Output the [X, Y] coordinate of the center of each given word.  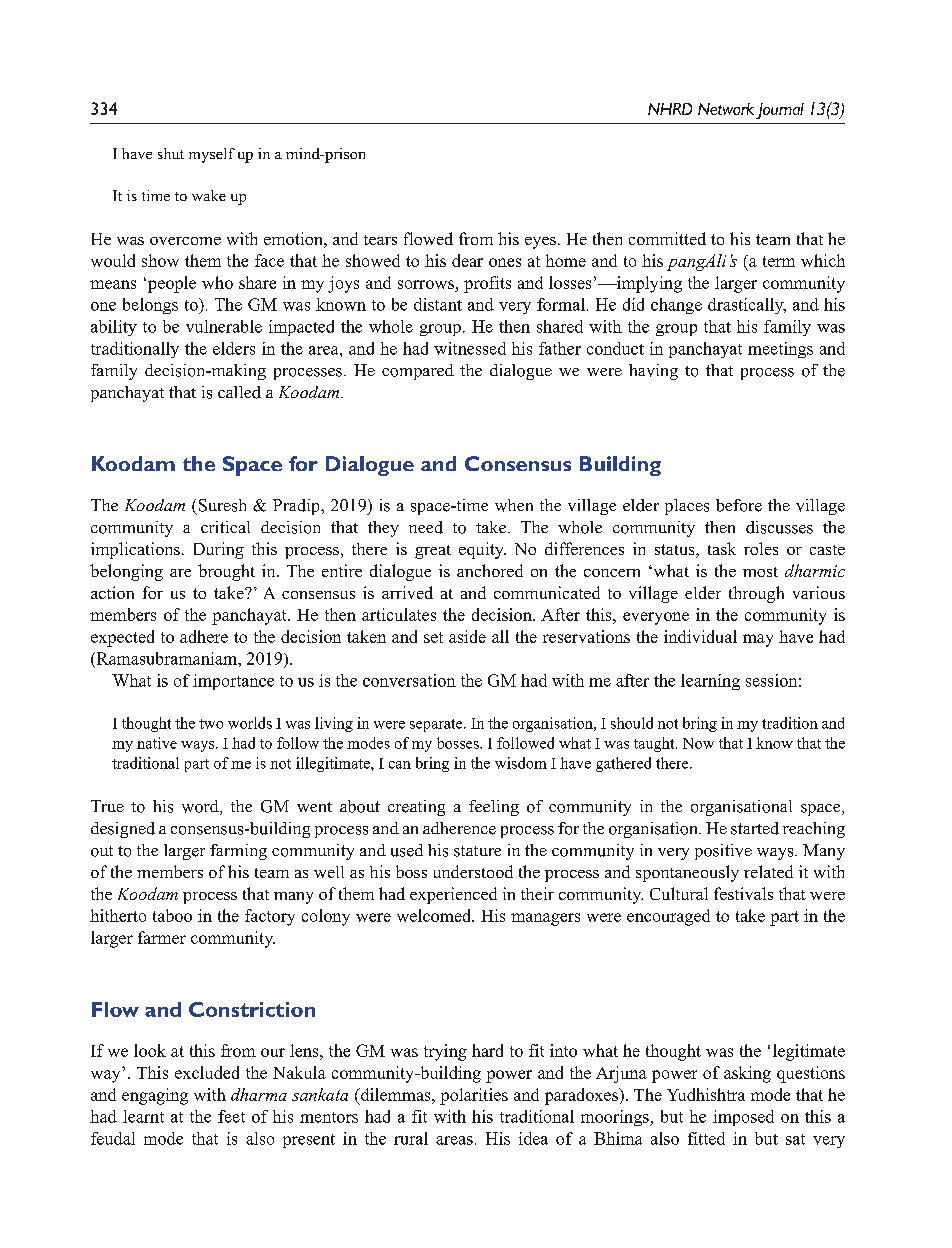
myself [212, 155]
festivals [743, 893]
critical [225, 527]
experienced [453, 895]
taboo [172, 915]
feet [231, 1116]
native [157, 743]
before [739, 505]
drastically [747, 306]
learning [710, 682]
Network [726, 109]
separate [437, 725]
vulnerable [224, 326]
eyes [540, 243]
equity [482, 550]
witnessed [470, 348]
